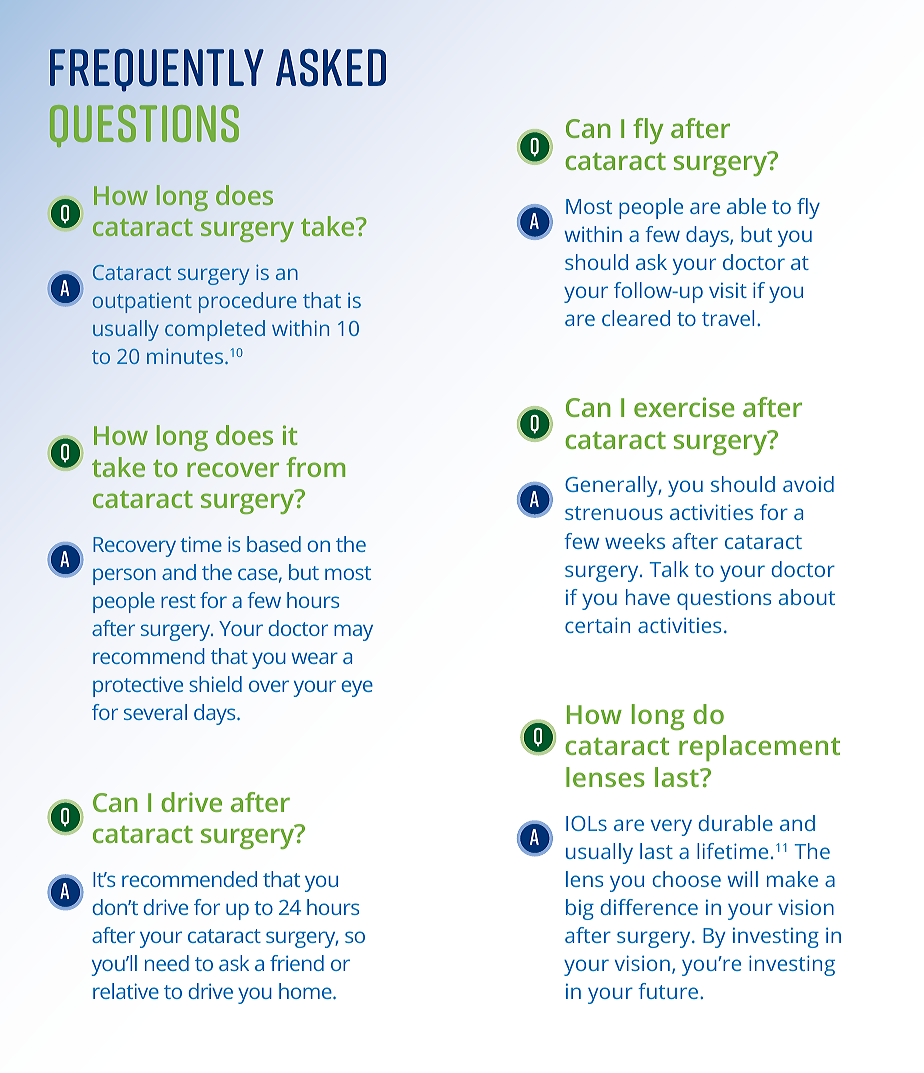 The width and height of the screenshot is (924, 1073). What do you see at coordinates (157, 70) in the screenshot?
I see `frequently` at bounding box center [157, 70].
